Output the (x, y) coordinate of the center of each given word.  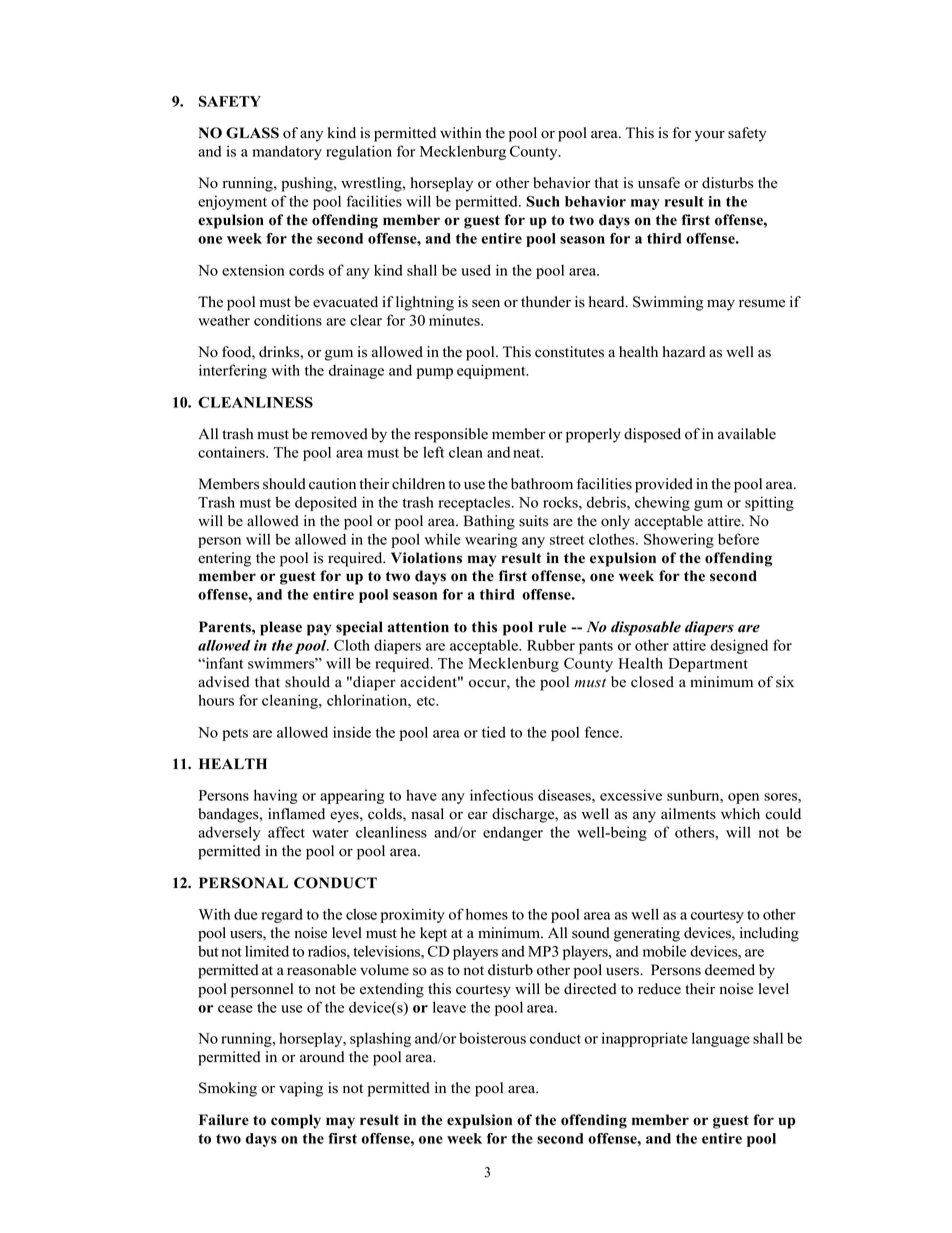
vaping (301, 1089)
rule (552, 627)
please (281, 628)
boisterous (492, 1038)
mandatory (287, 152)
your (710, 136)
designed (739, 646)
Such (543, 201)
